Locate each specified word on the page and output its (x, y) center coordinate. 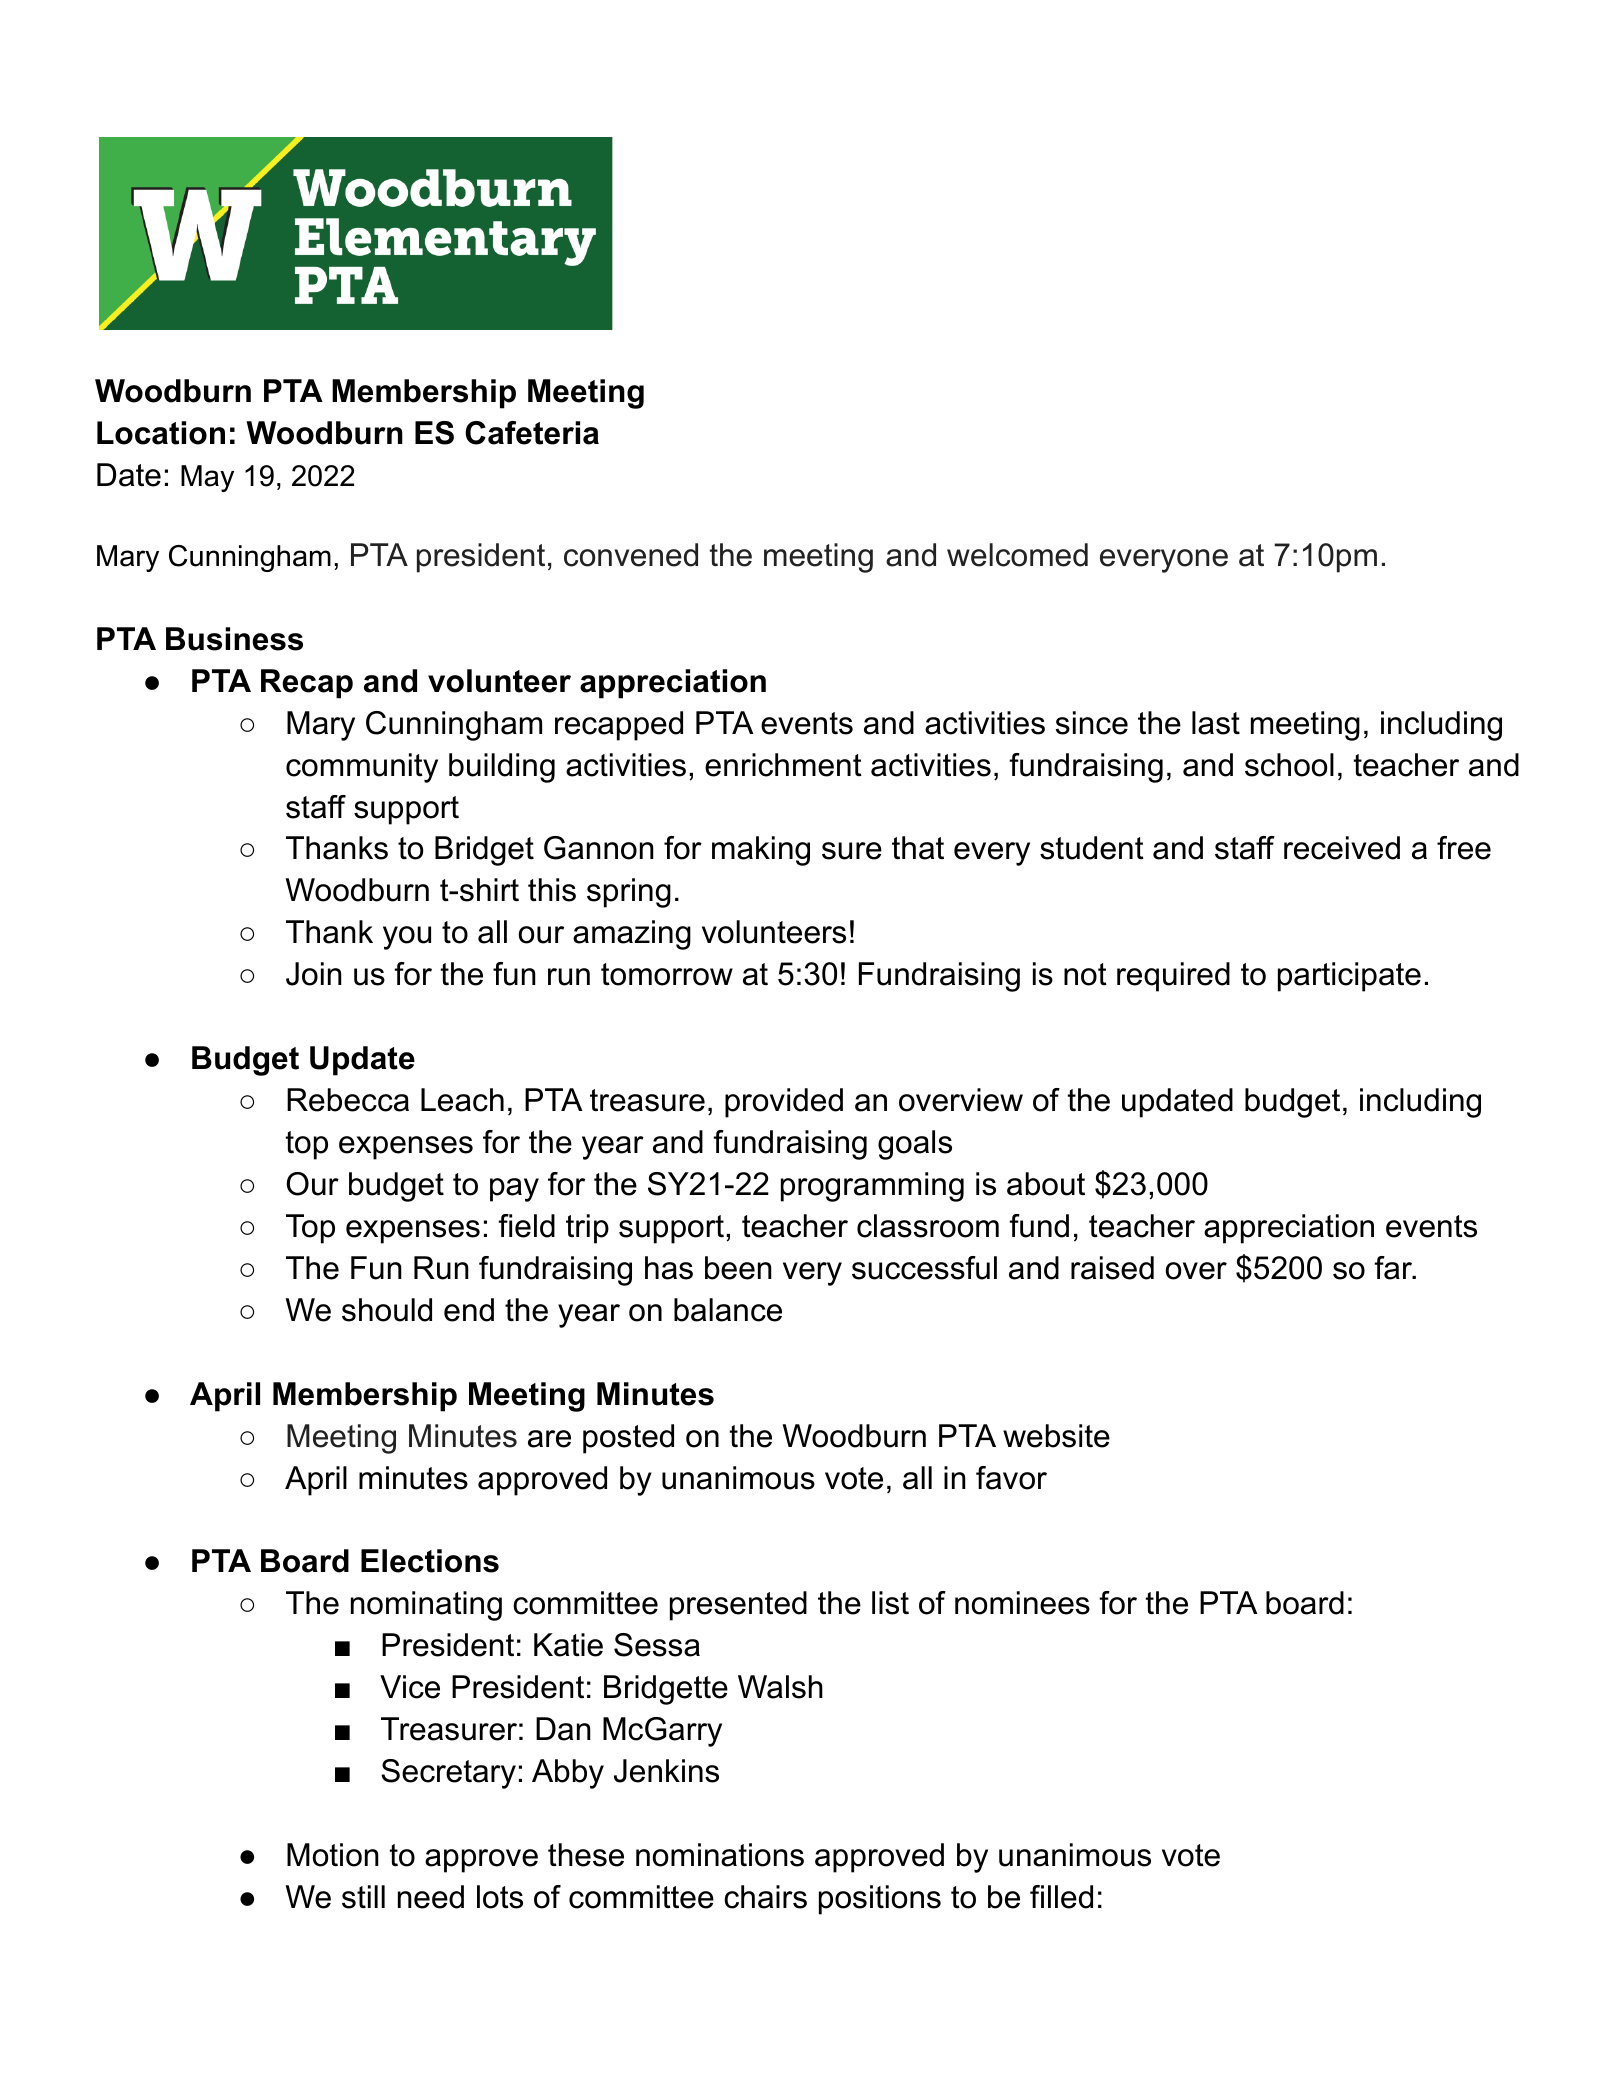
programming (872, 1187)
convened (631, 555)
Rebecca (348, 1100)
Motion (333, 1855)
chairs (765, 1897)
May (207, 478)
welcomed (1017, 555)
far (1394, 1268)
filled (1061, 1897)
